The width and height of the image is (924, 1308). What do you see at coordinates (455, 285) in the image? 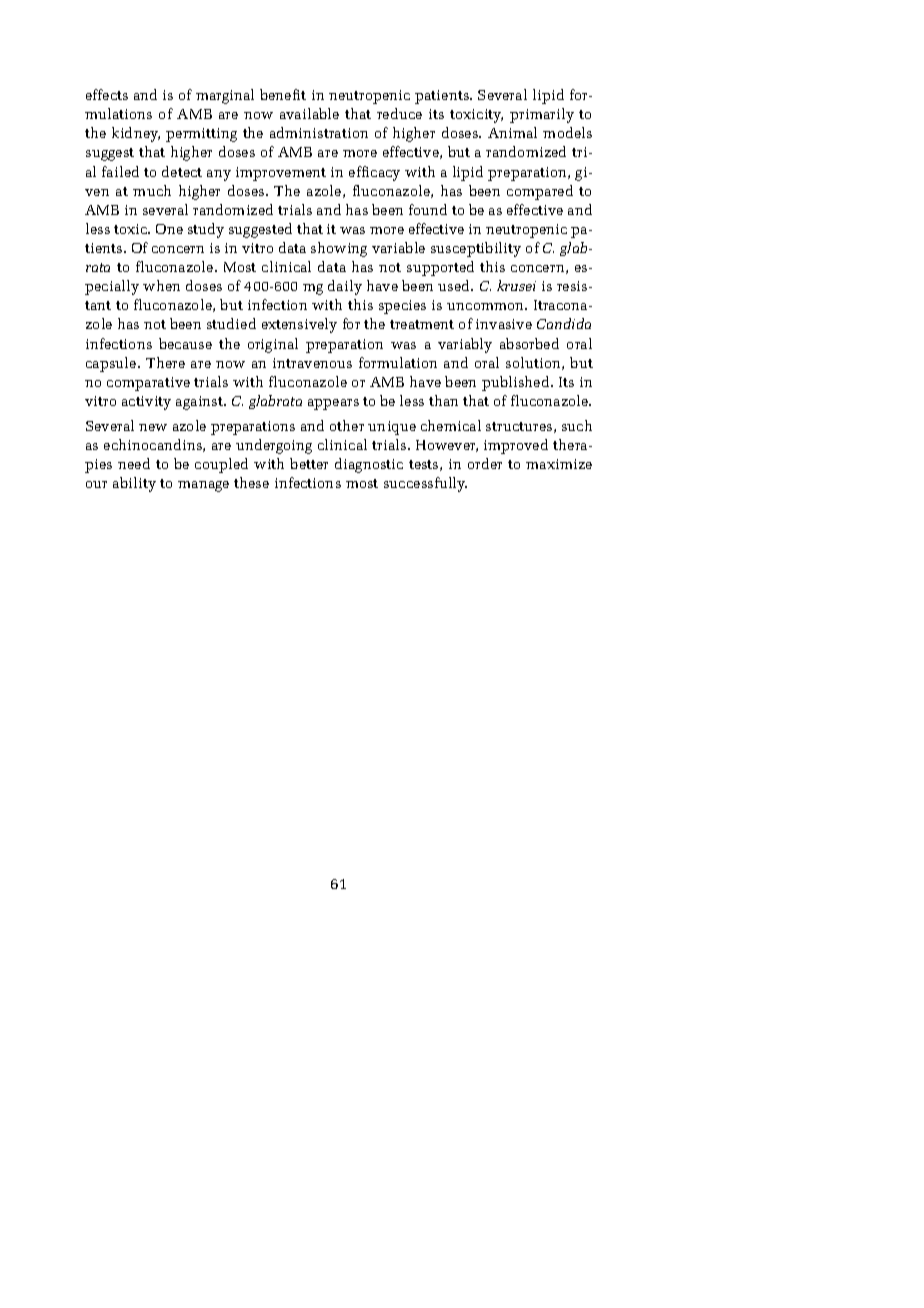
I see `used` at bounding box center [455, 285].
